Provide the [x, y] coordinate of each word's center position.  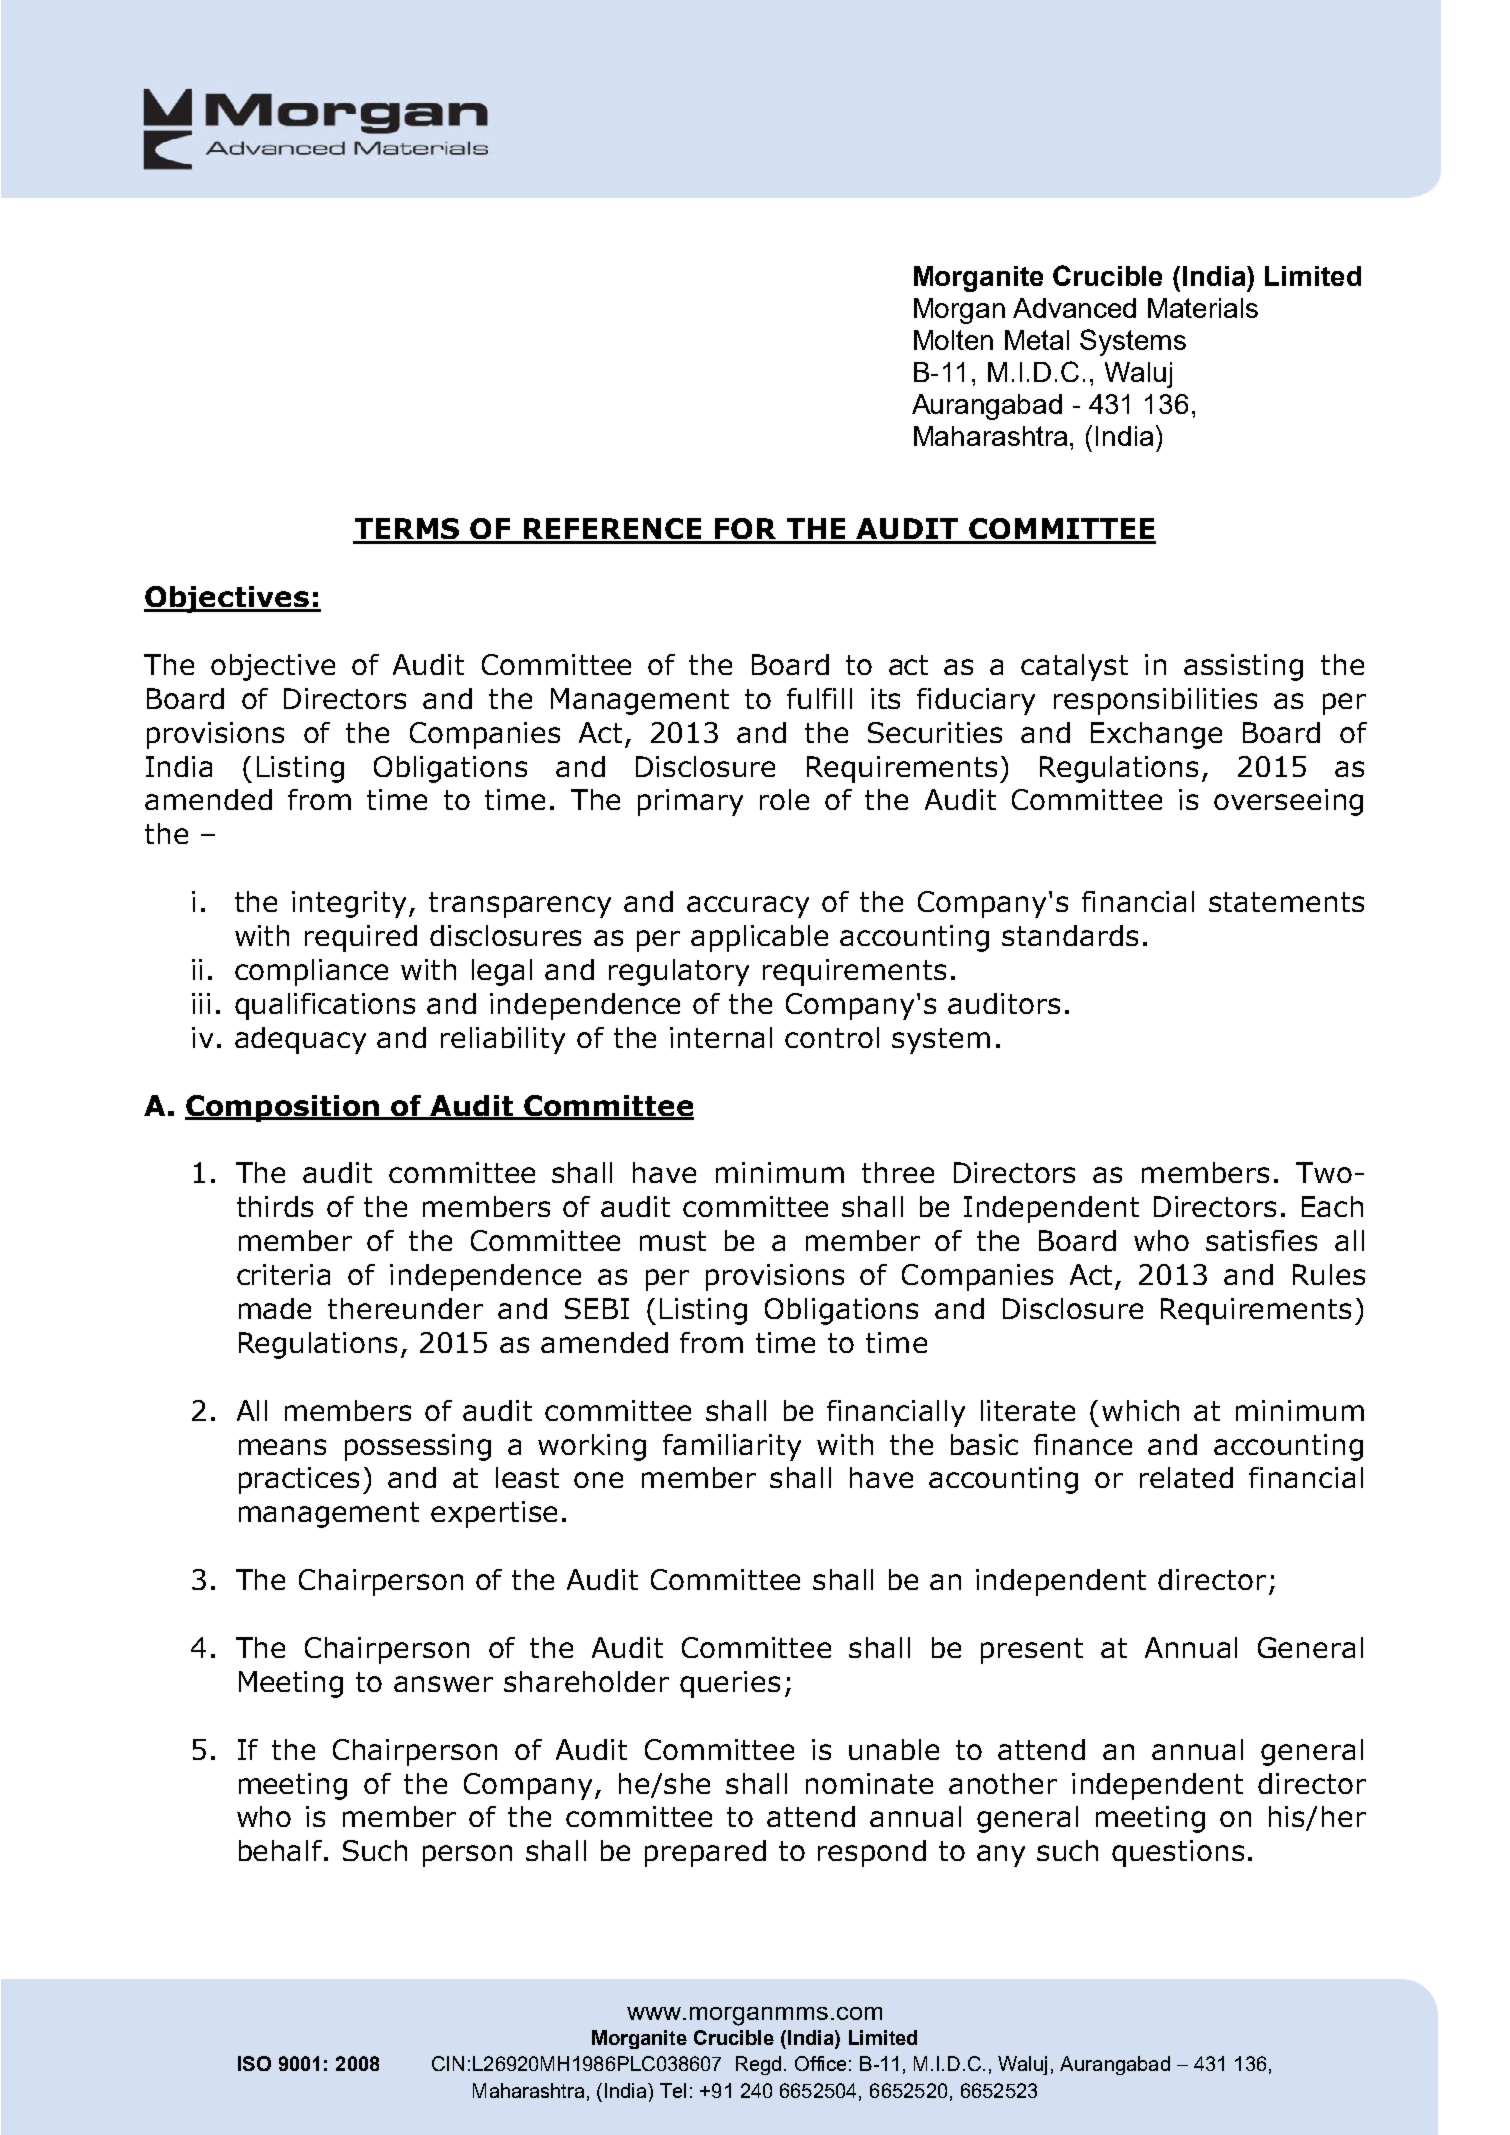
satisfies [1261, 1240]
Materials [1203, 308]
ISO [254, 2063]
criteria [283, 1274]
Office [820, 2063]
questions [1178, 1853]
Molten [953, 340]
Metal [1037, 340]
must [673, 1241]
